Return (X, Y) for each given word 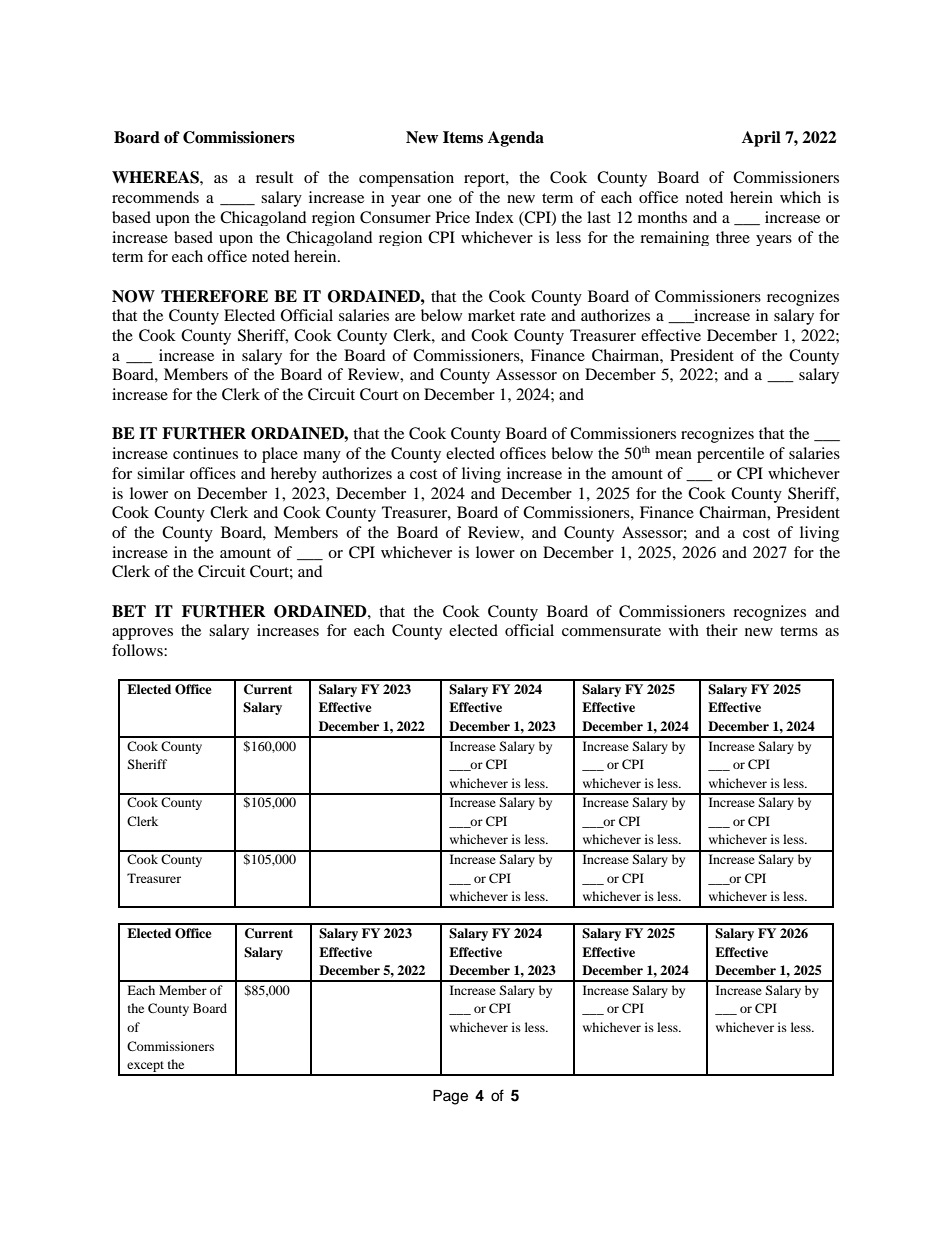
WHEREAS (156, 177)
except (145, 1068)
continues (205, 453)
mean (673, 455)
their (722, 630)
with (684, 630)
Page (450, 1097)
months (662, 217)
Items (463, 137)
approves (142, 634)
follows (138, 650)
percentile (730, 455)
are (405, 317)
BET (129, 611)
